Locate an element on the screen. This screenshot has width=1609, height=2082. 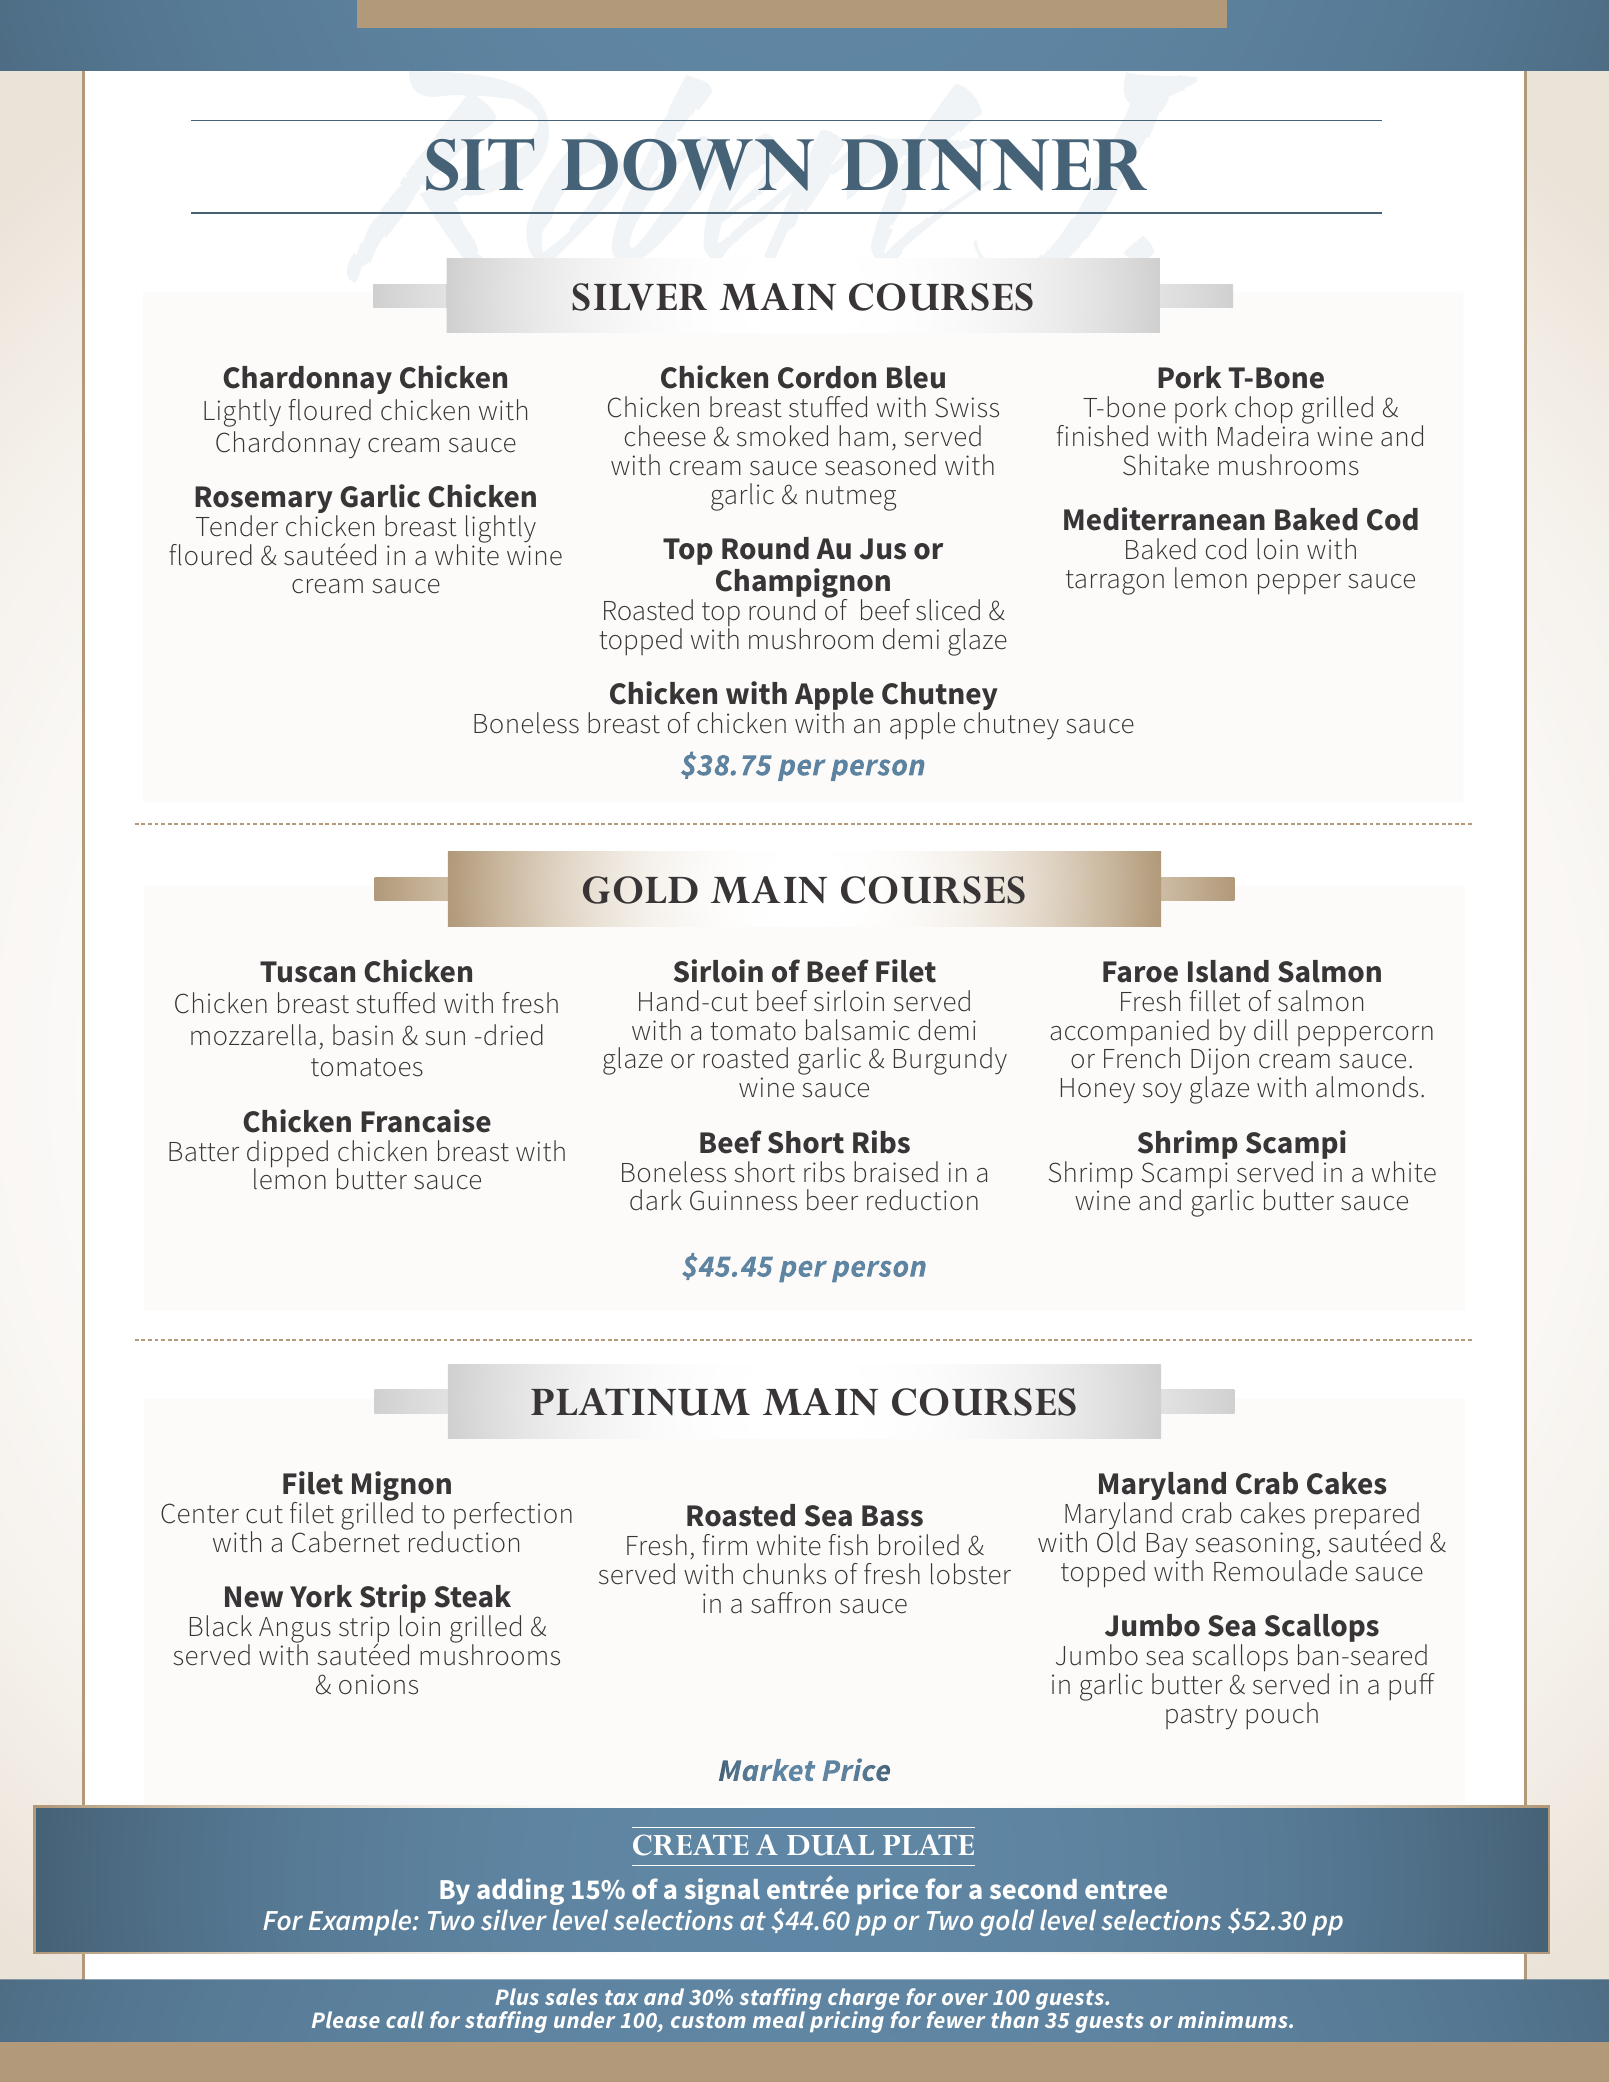
Example is located at coordinates (361, 1922).
